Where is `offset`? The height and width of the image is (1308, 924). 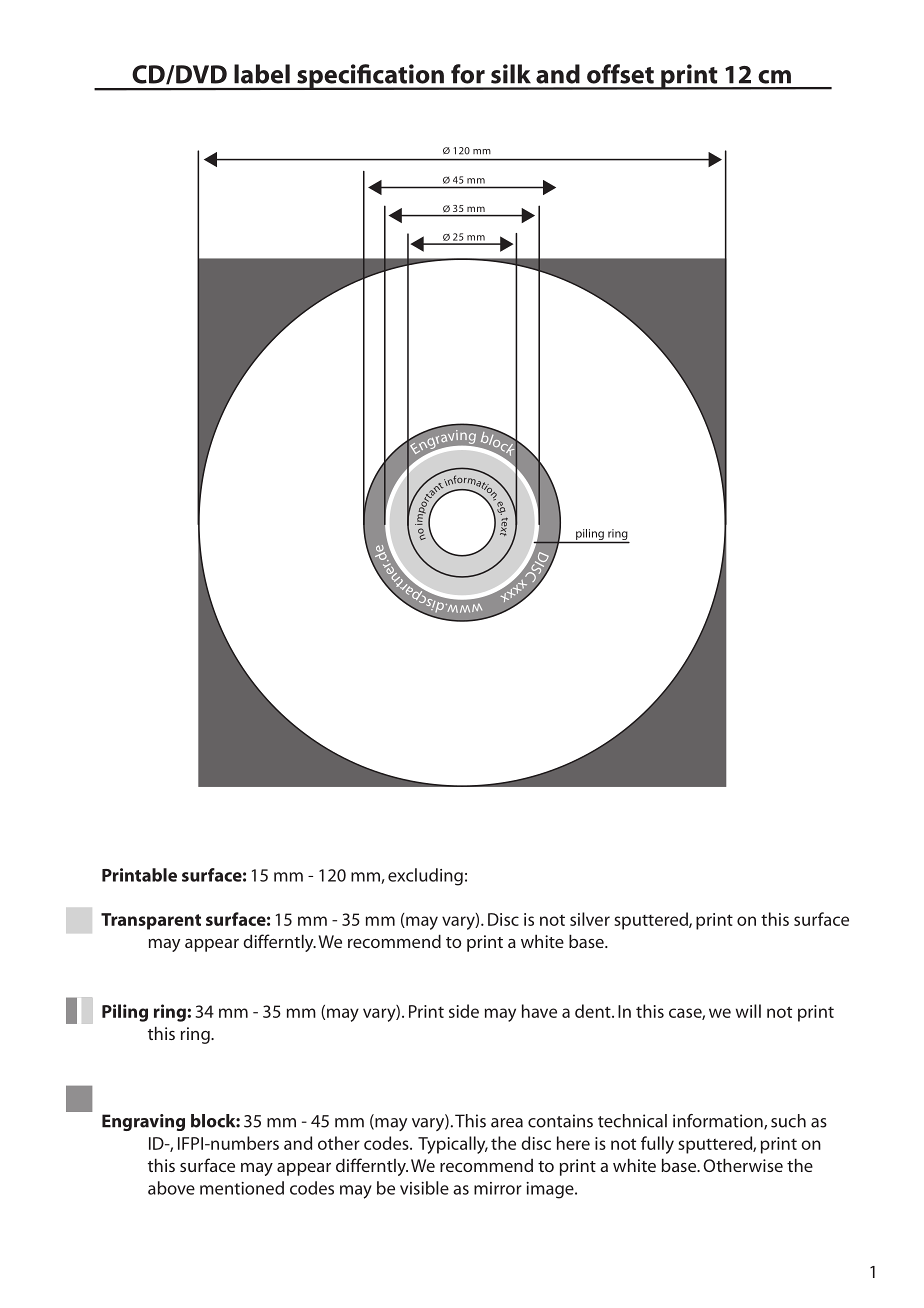 offset is located at coordinates (620, 74).
